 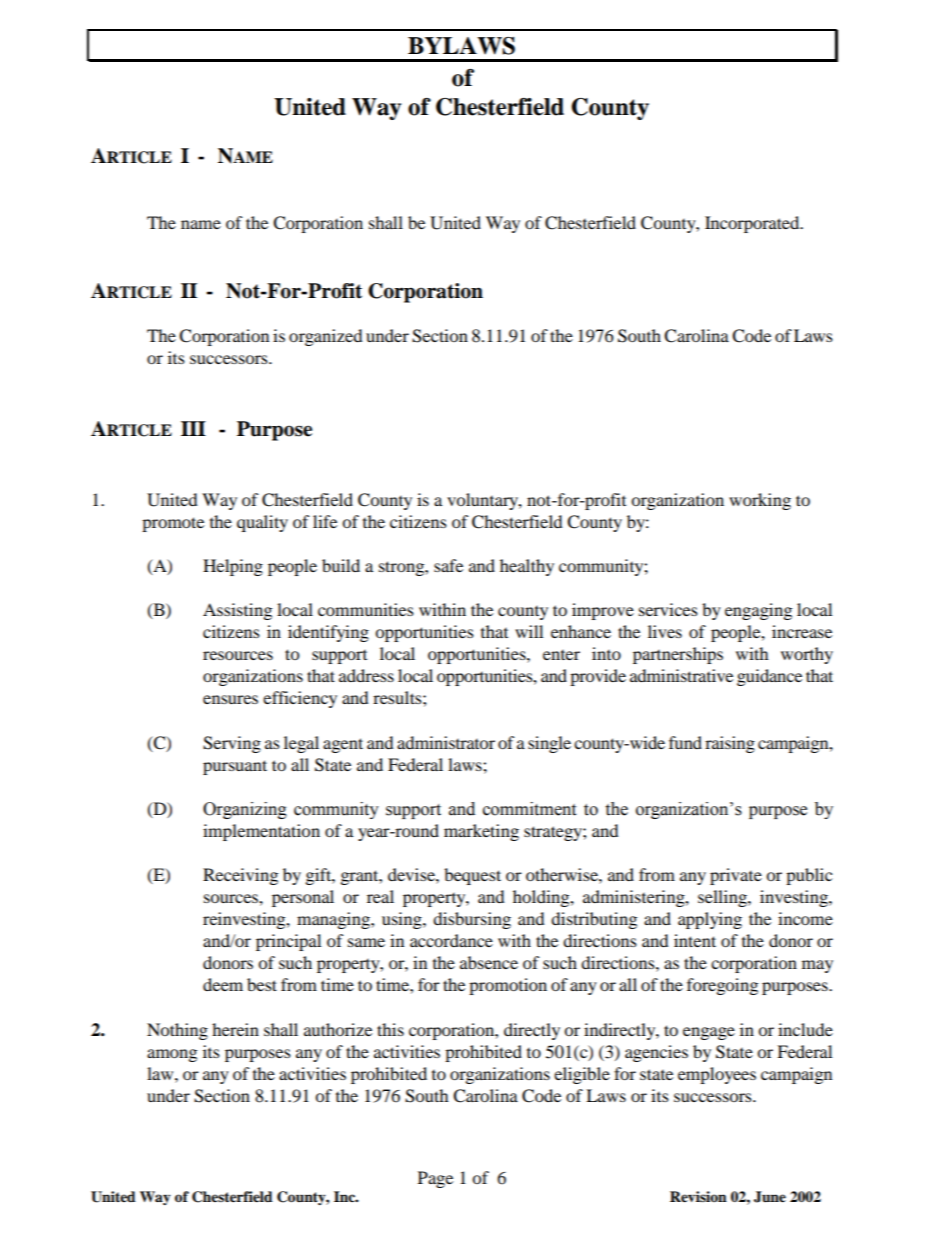 I want to click on private, so click(x=736, y=876).
